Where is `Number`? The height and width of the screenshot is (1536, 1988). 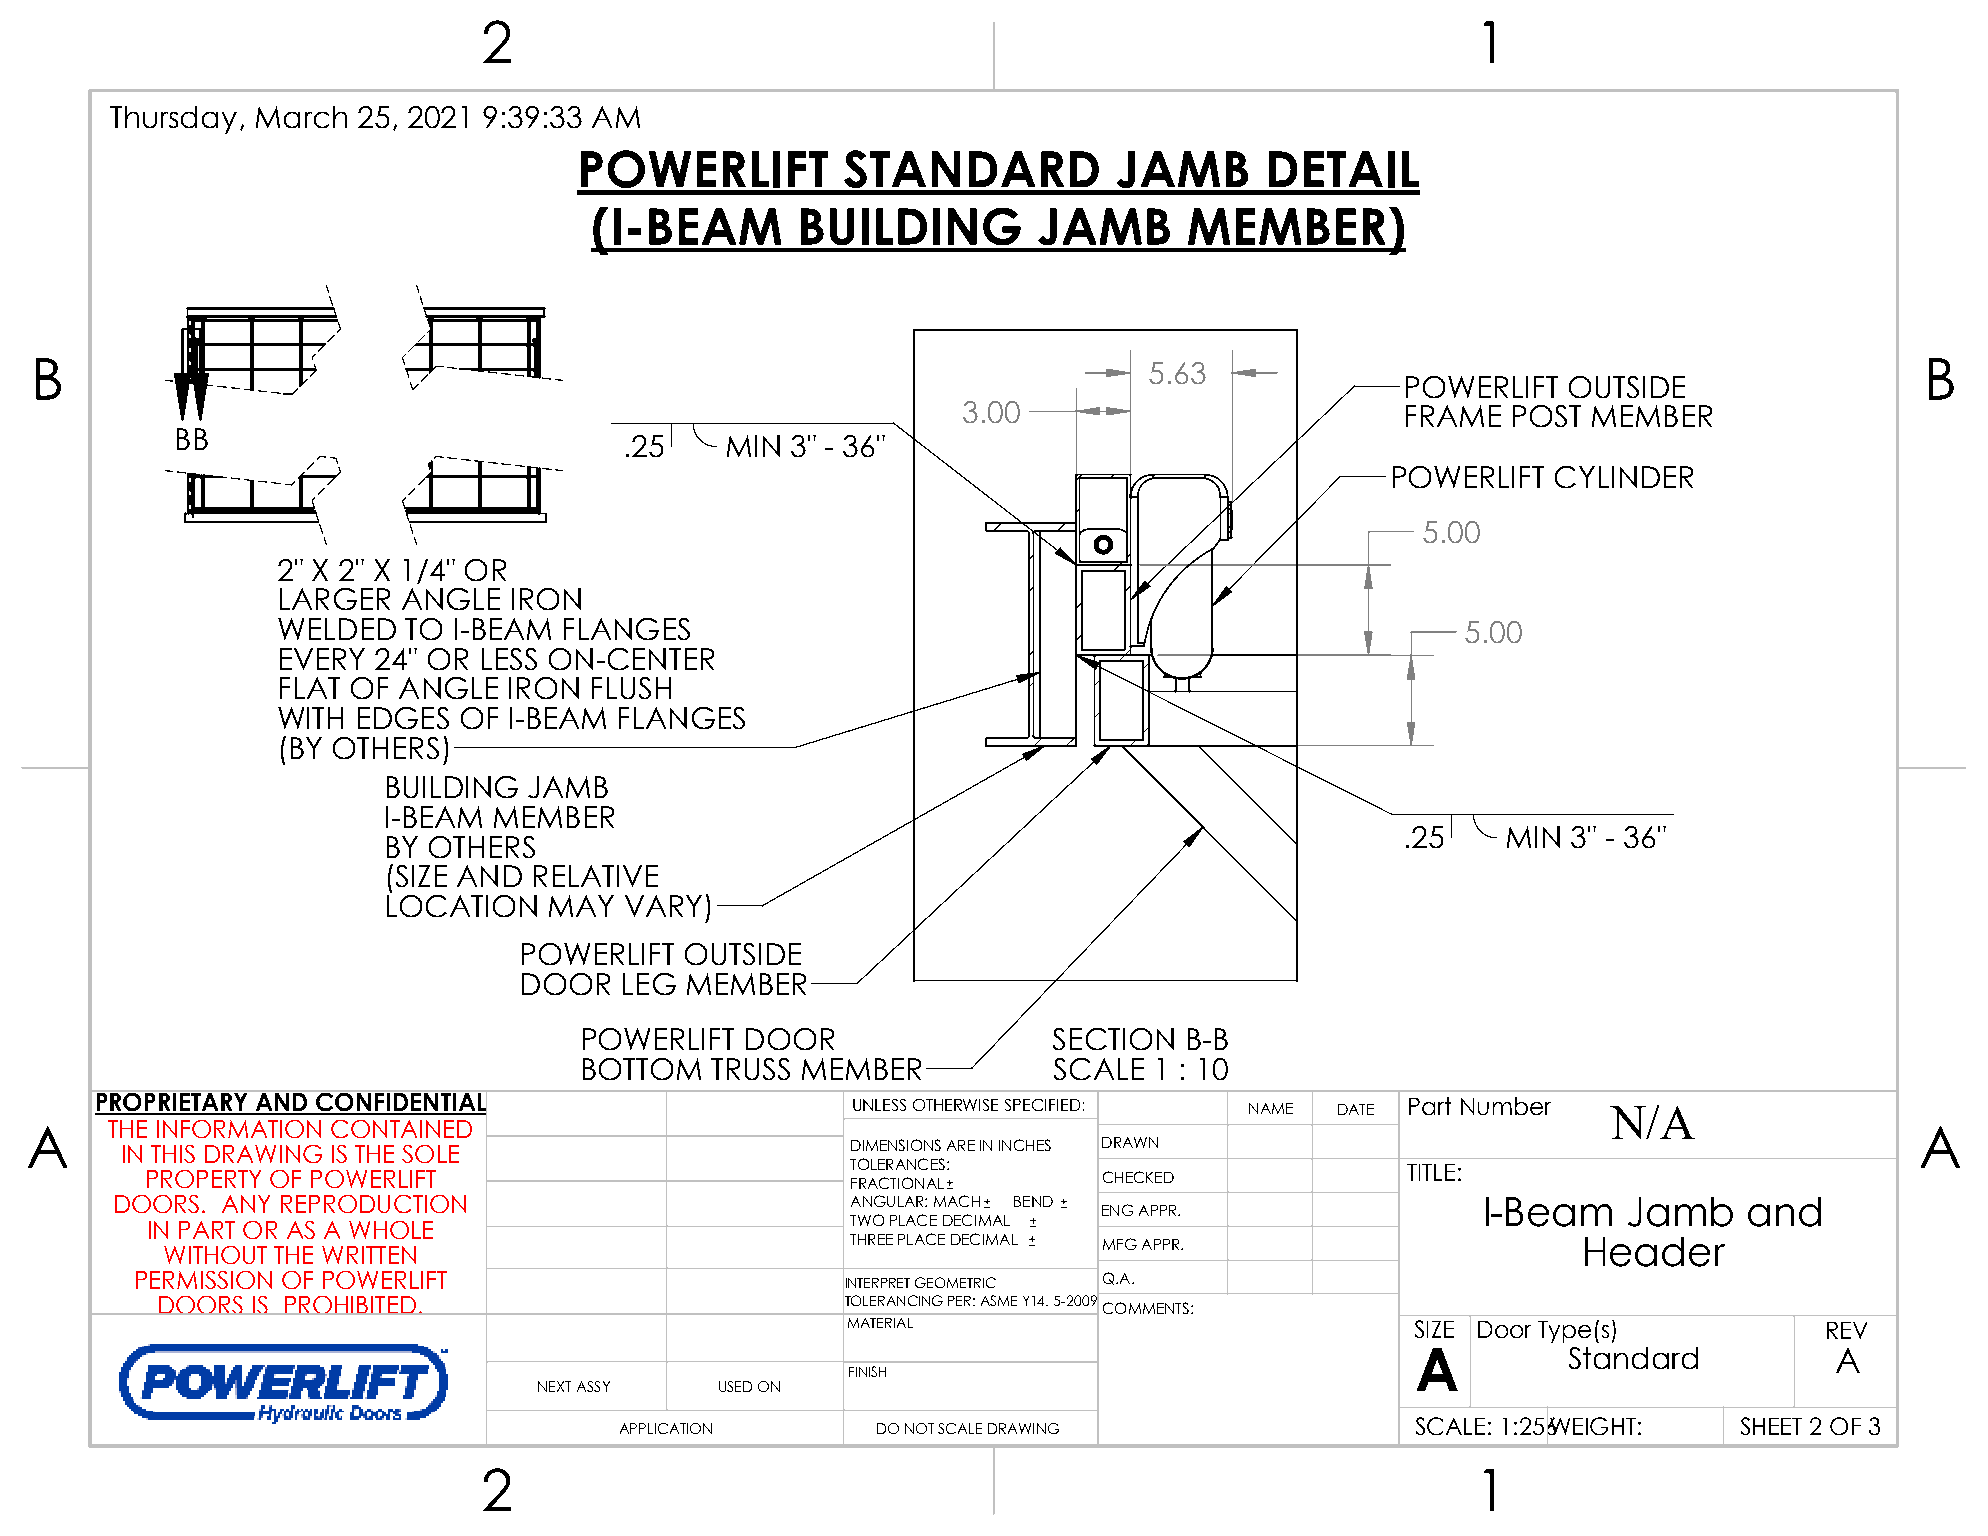 Number is located at coordinates (1506, 1106).
